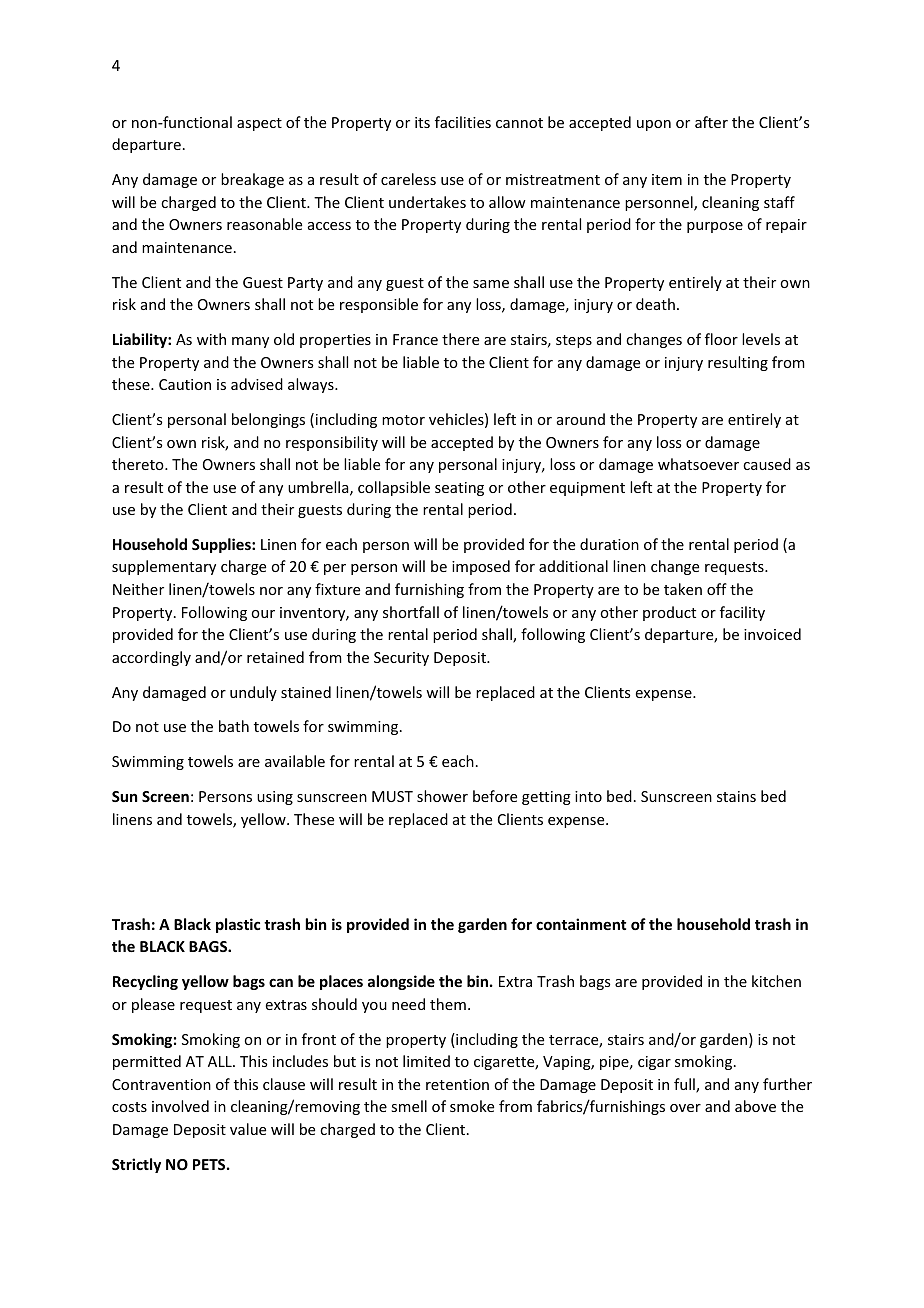 This image has height=1308, width=924. Describe the element at coordinates (248, 1129) in the image. I see `value` at that location.
